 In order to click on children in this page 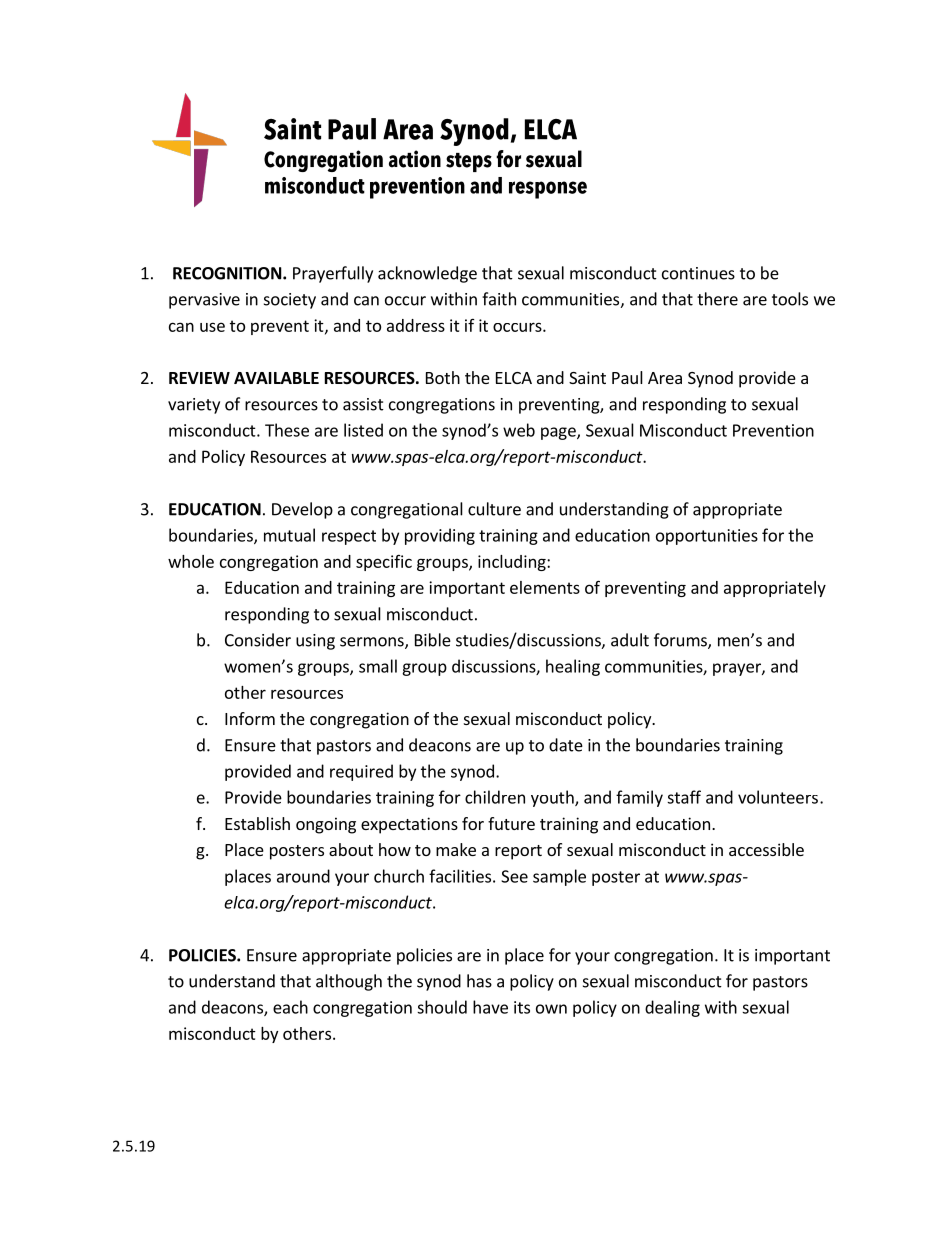, I will do `click(495, 797)`.
